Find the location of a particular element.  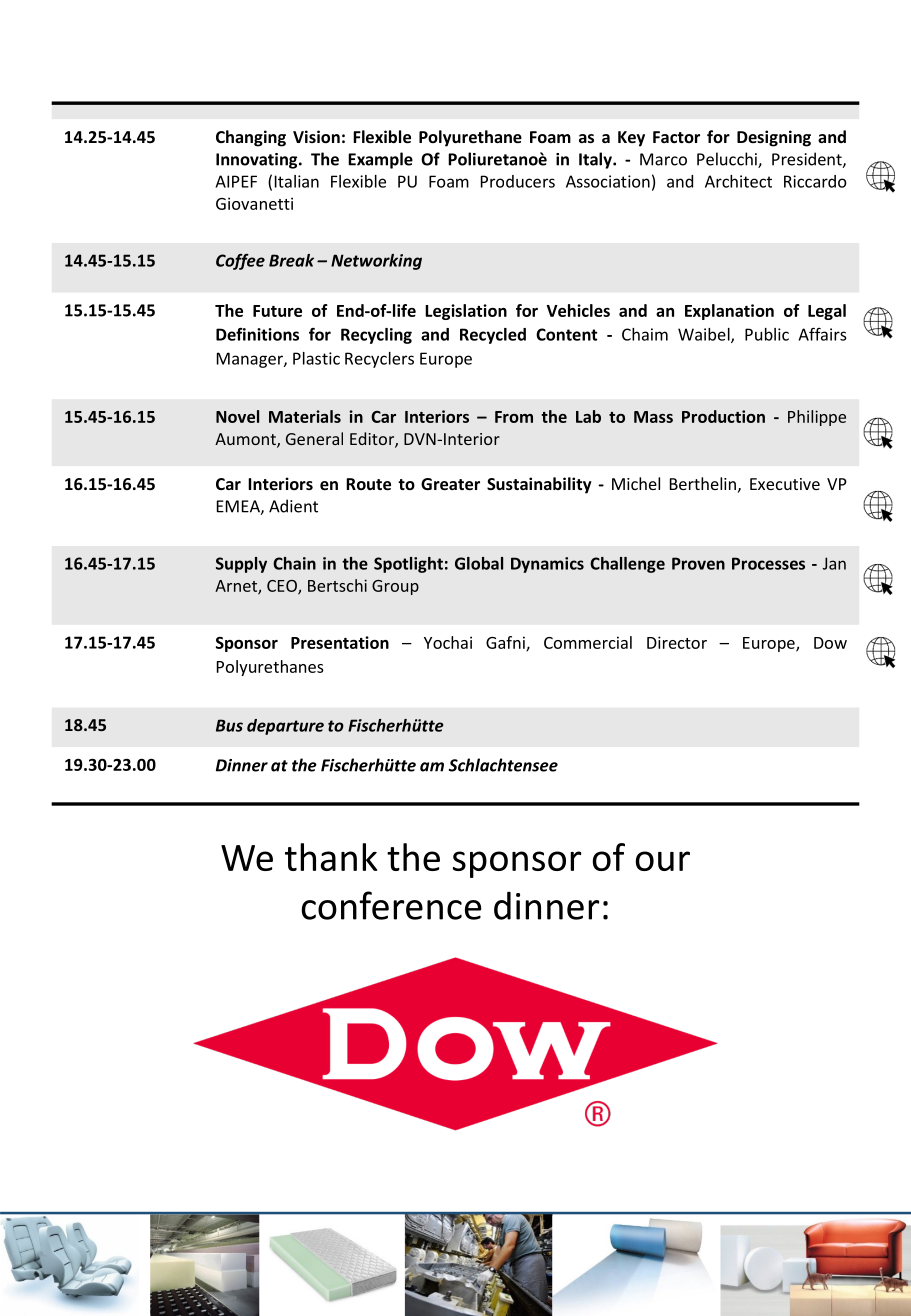

Sustainability is located at coordinates (539, 485).
